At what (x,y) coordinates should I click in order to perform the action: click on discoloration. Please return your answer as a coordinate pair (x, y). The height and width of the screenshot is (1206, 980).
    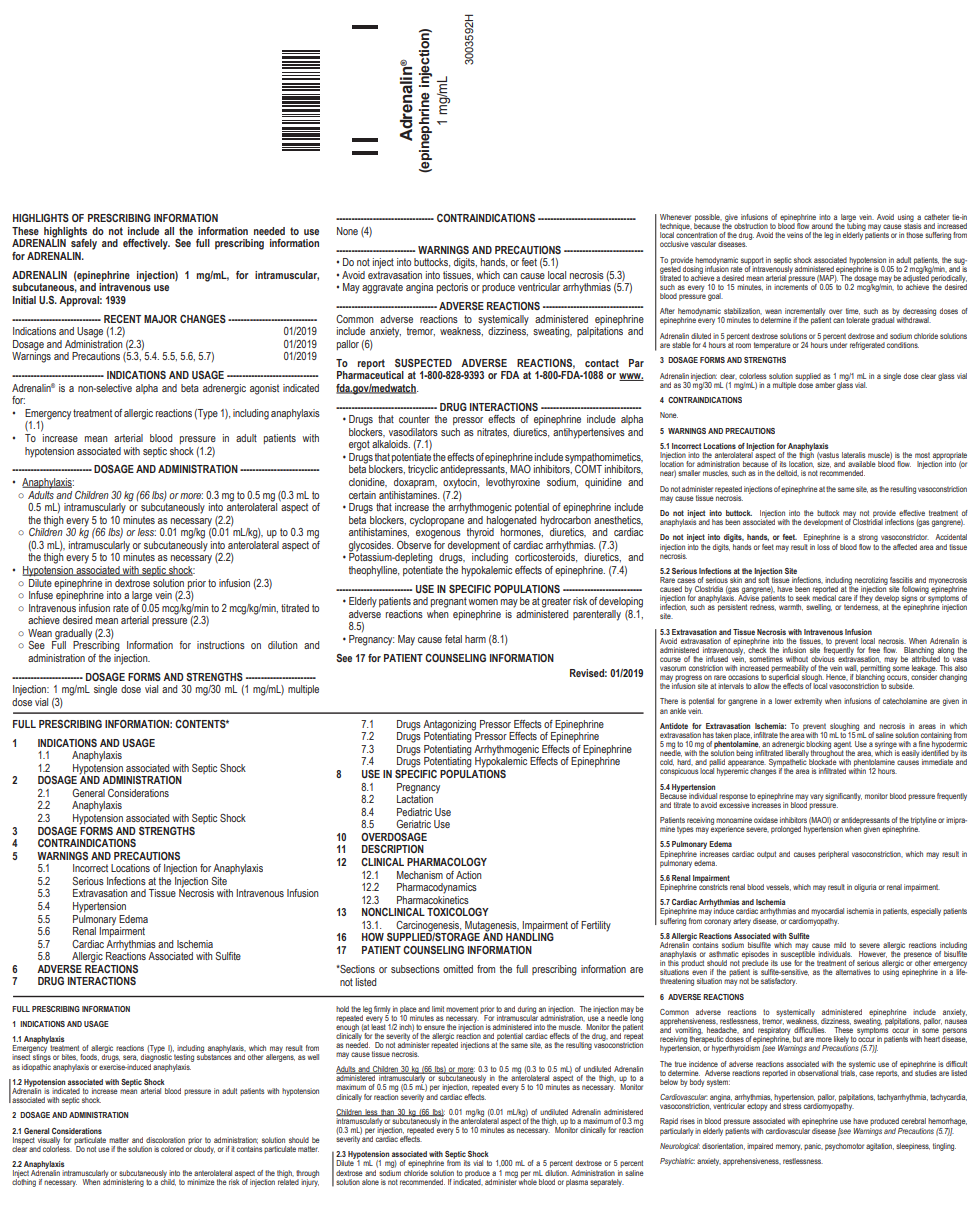
    Looking at the image, I should click on (165, 1140).
